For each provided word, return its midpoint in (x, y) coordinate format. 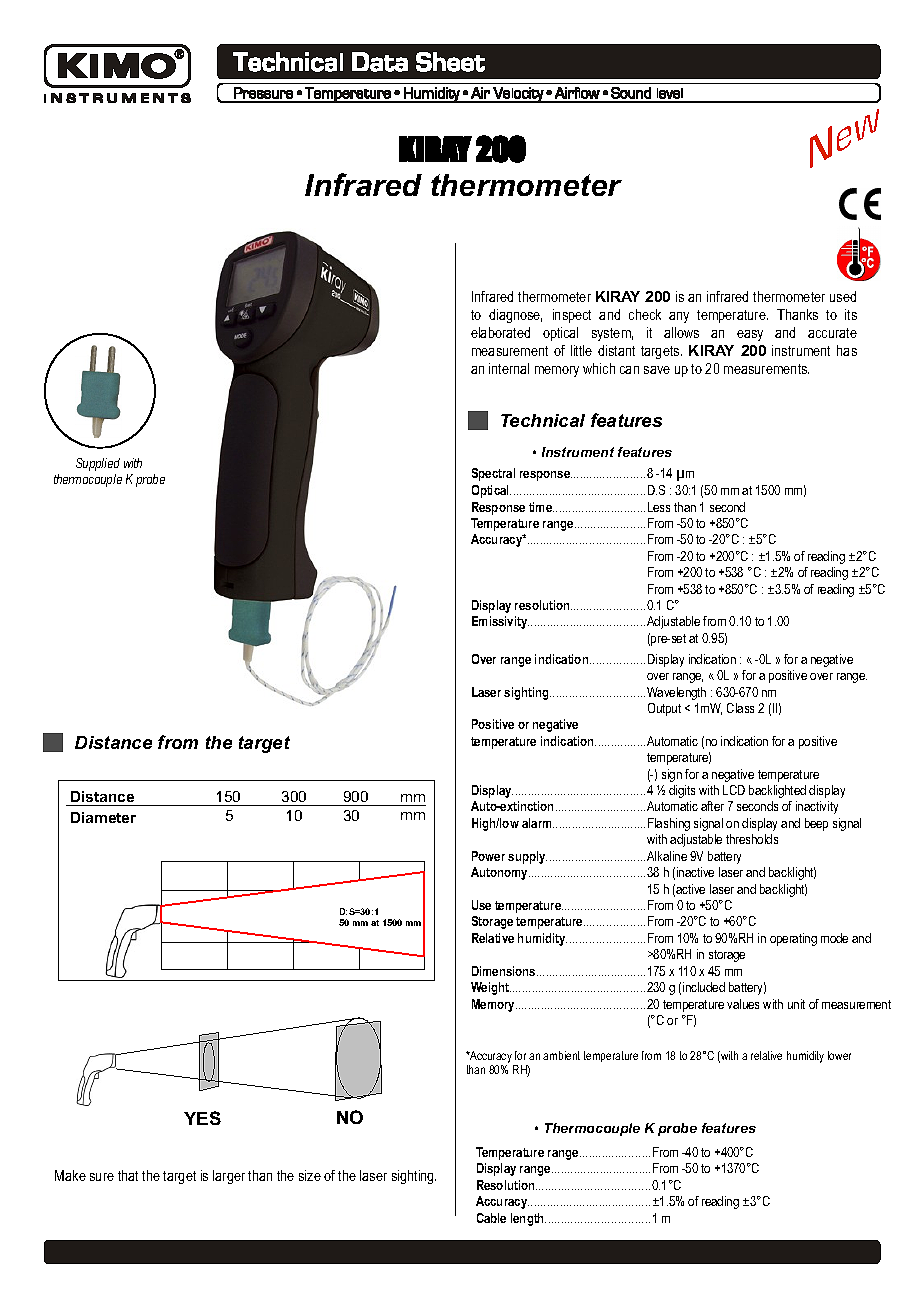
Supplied (98, 464)
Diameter (103, 817)
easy (750, 335)
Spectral (493, 474)
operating (793, 939)
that (128, 1175)
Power (488, 856)
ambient (561, 1055)
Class (740, 708)
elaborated (500, 332)
